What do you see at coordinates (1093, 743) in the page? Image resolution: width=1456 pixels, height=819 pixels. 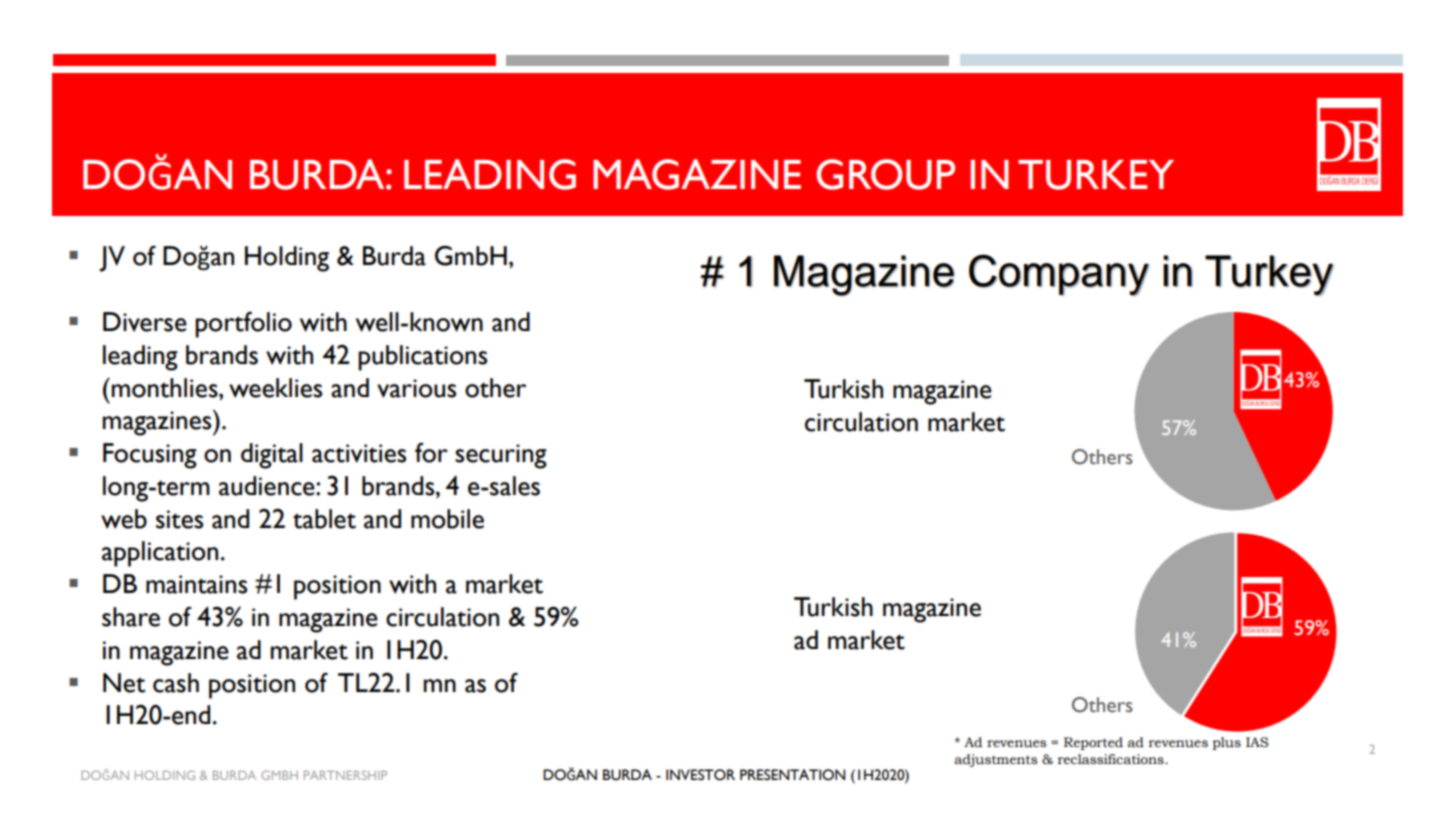 I see `Reported` at bounding box center [1093, 743].
